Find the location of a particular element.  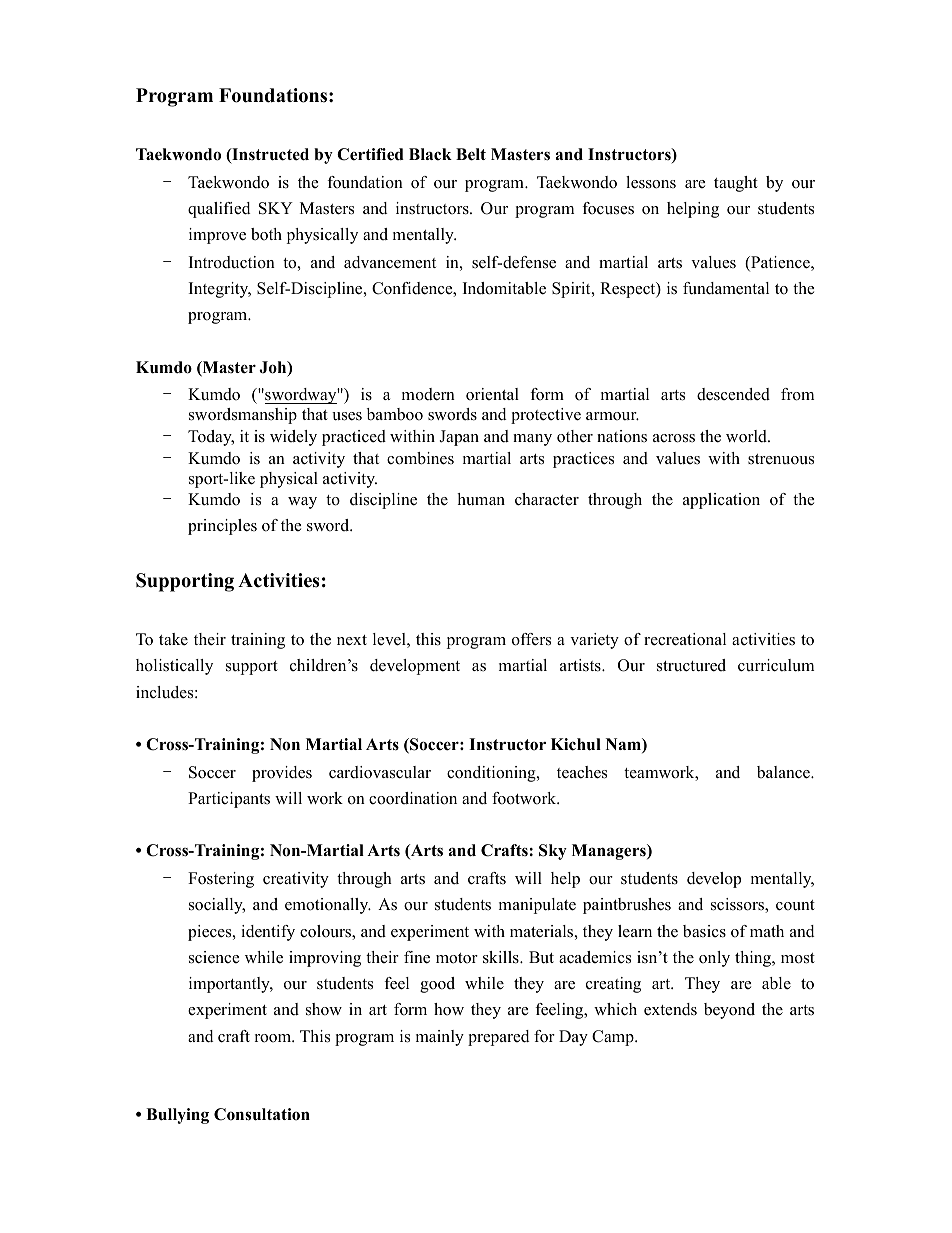

Fostering is located at coordinates (221, 880).
